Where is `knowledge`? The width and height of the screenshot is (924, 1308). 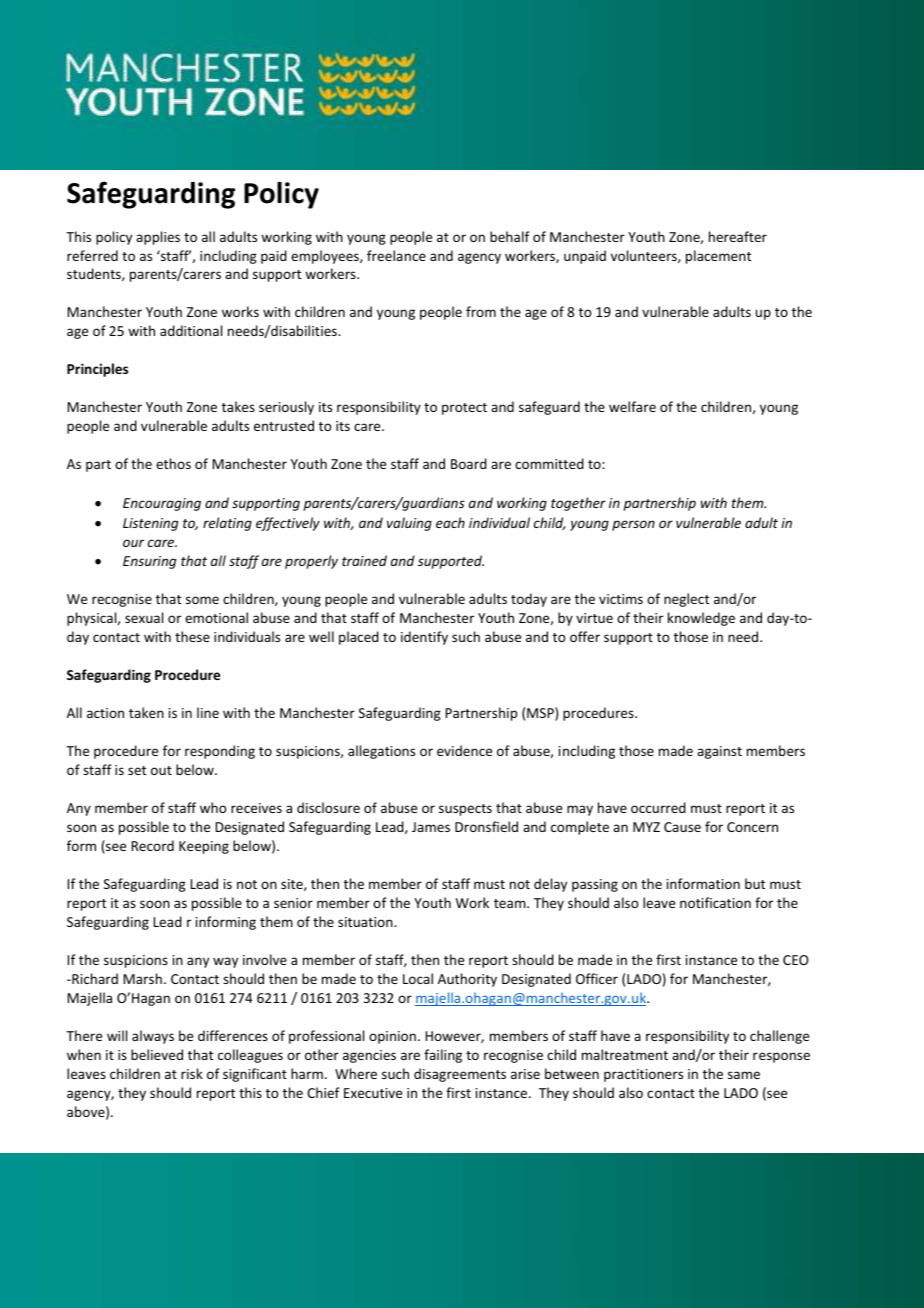 knowledge is located at coordinates (701, 619).
